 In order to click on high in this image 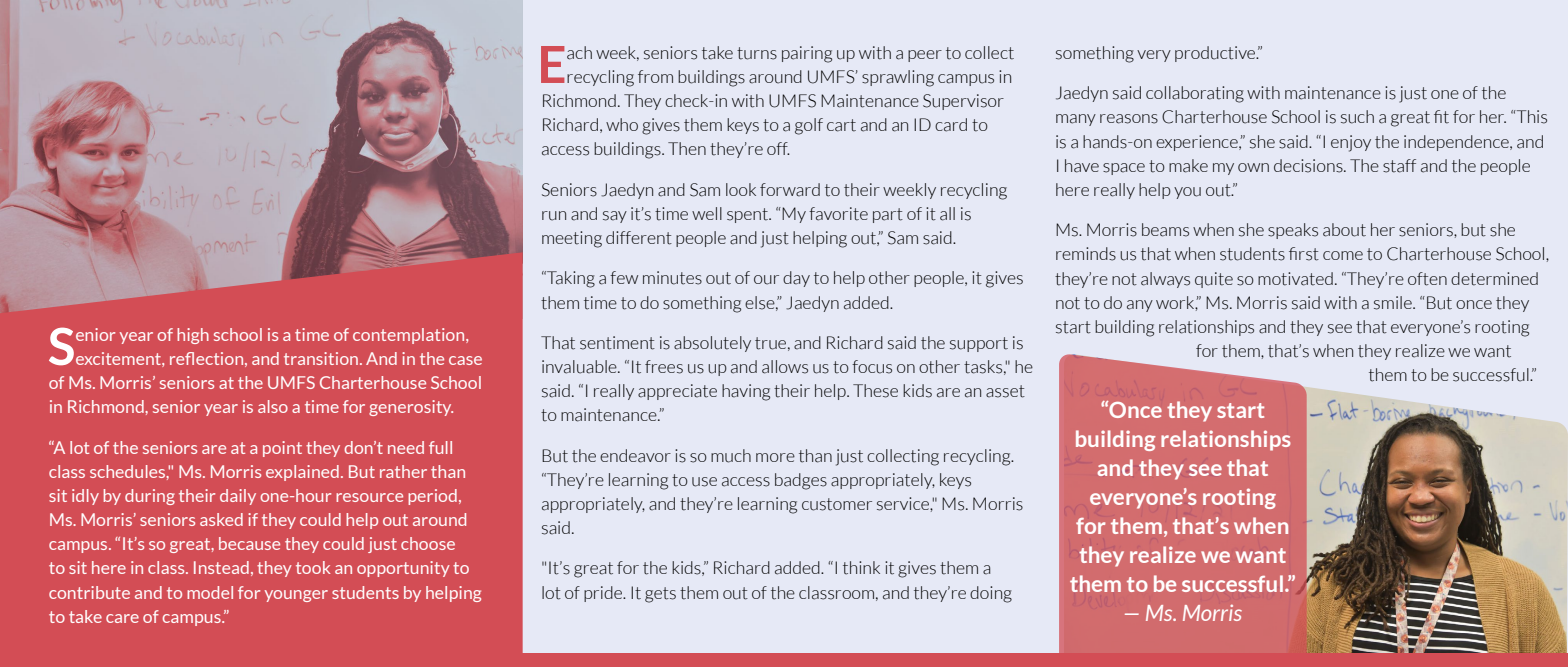, I will do `click(193, 336)`.
